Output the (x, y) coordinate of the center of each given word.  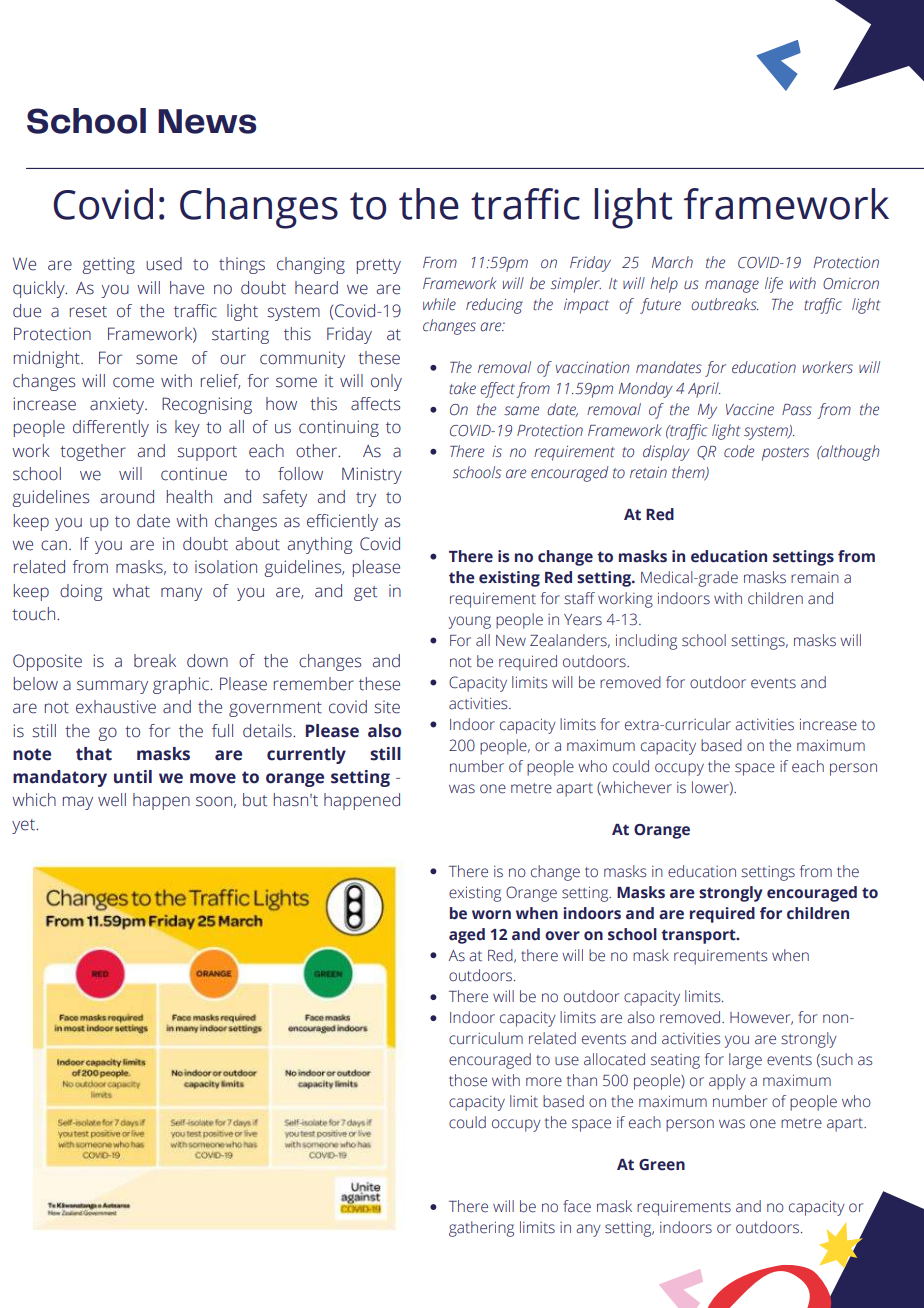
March (672, 262)
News (207, 121)
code (739, 451)
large (745, 1061)
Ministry (372, 475)
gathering (481, 1229)
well (112, 800)
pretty (379, 266)
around (127, 497)
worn (491, 914)
